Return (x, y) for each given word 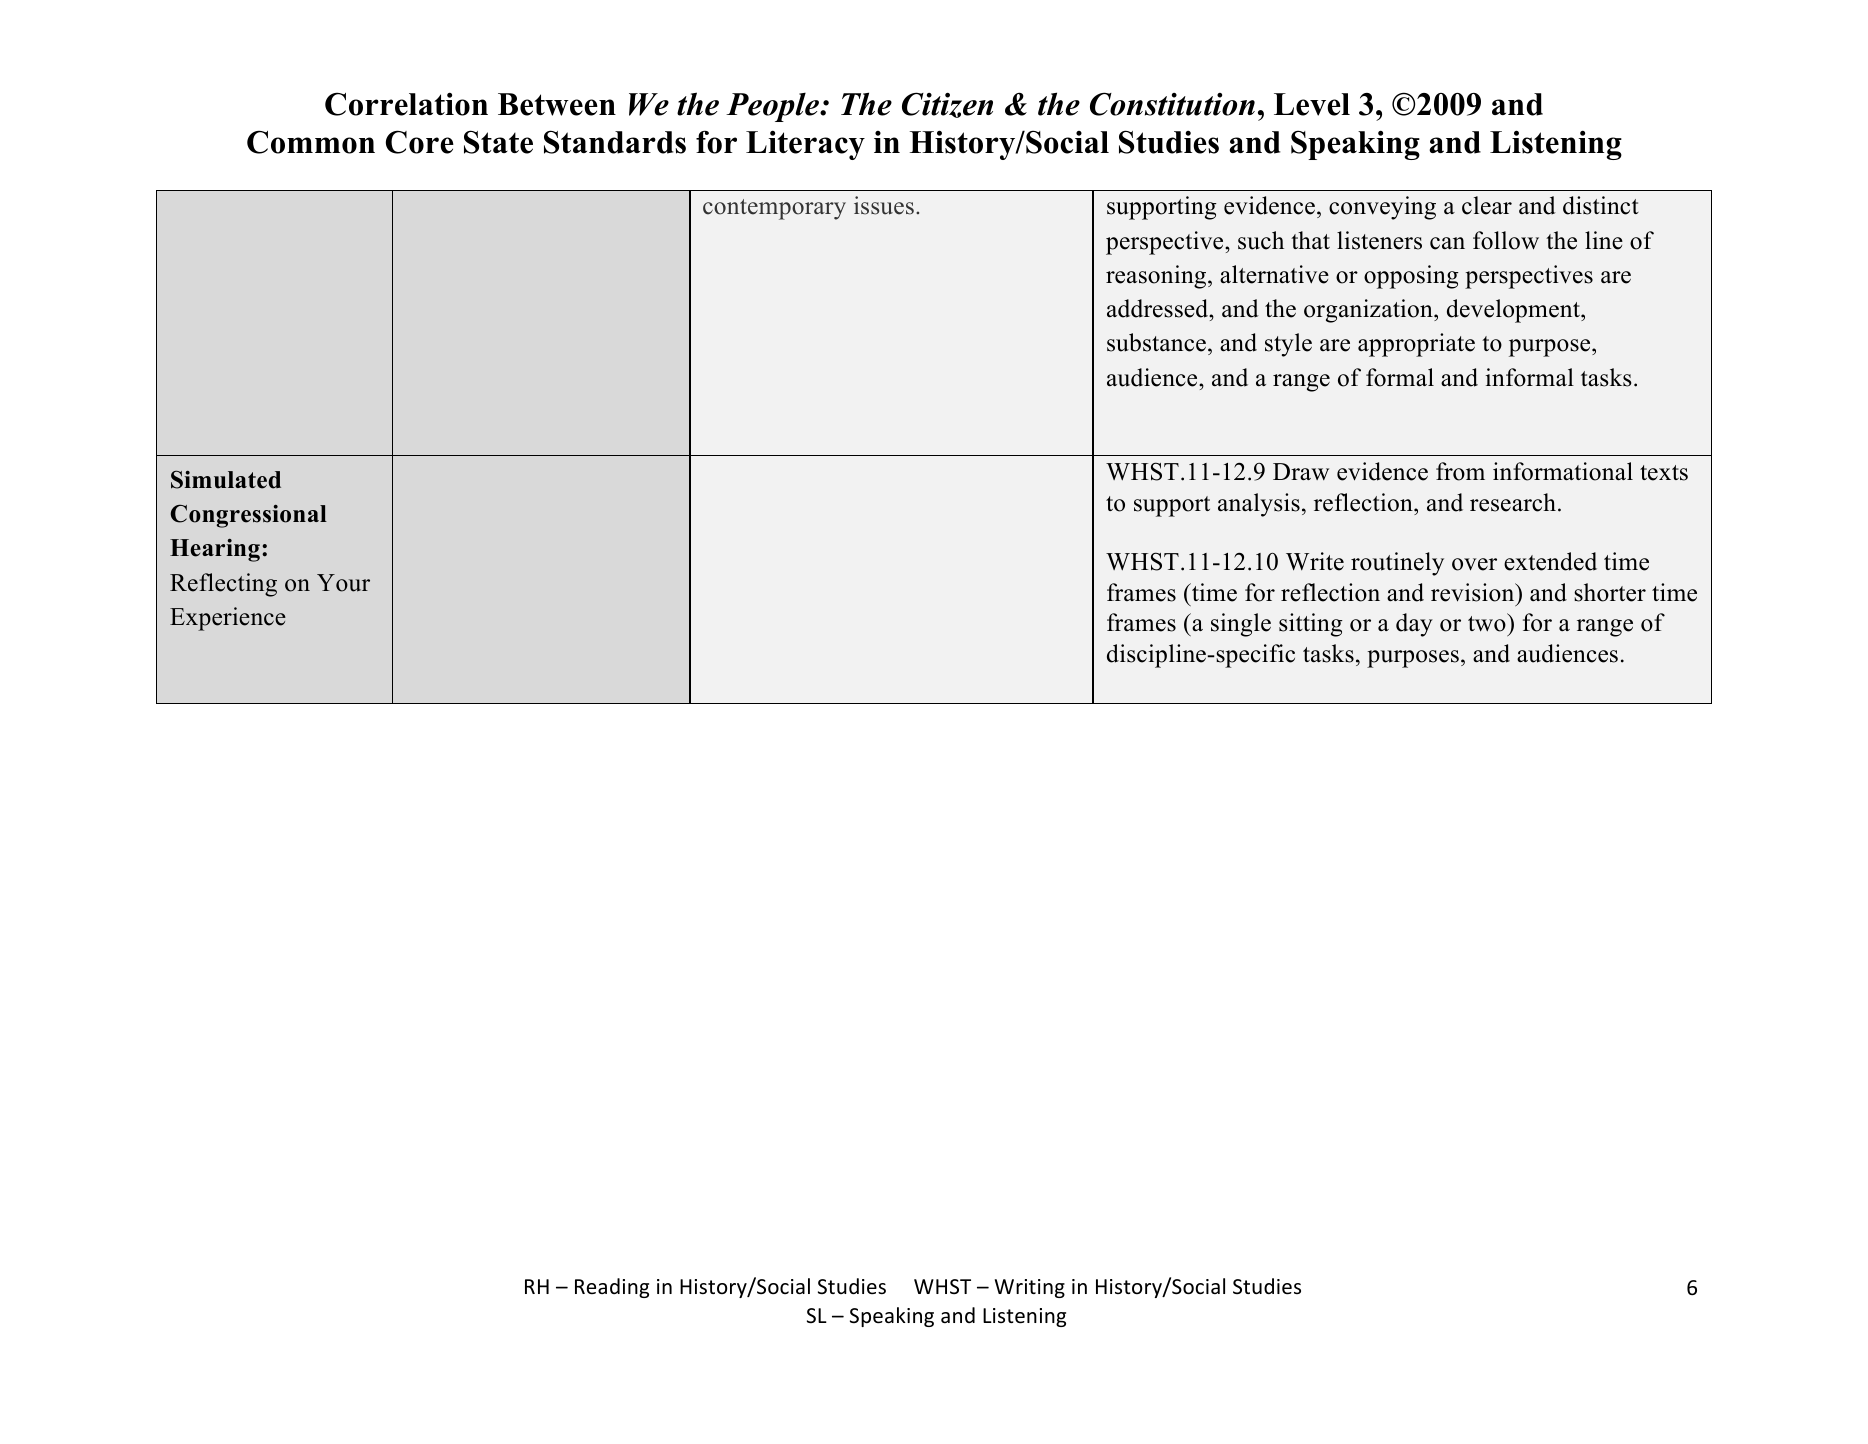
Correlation (406, 104)
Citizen (947, 105)
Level (1312, 104)
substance (1158, 342)
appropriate (1416, 345)
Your (343, 583)
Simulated (226, 479)
